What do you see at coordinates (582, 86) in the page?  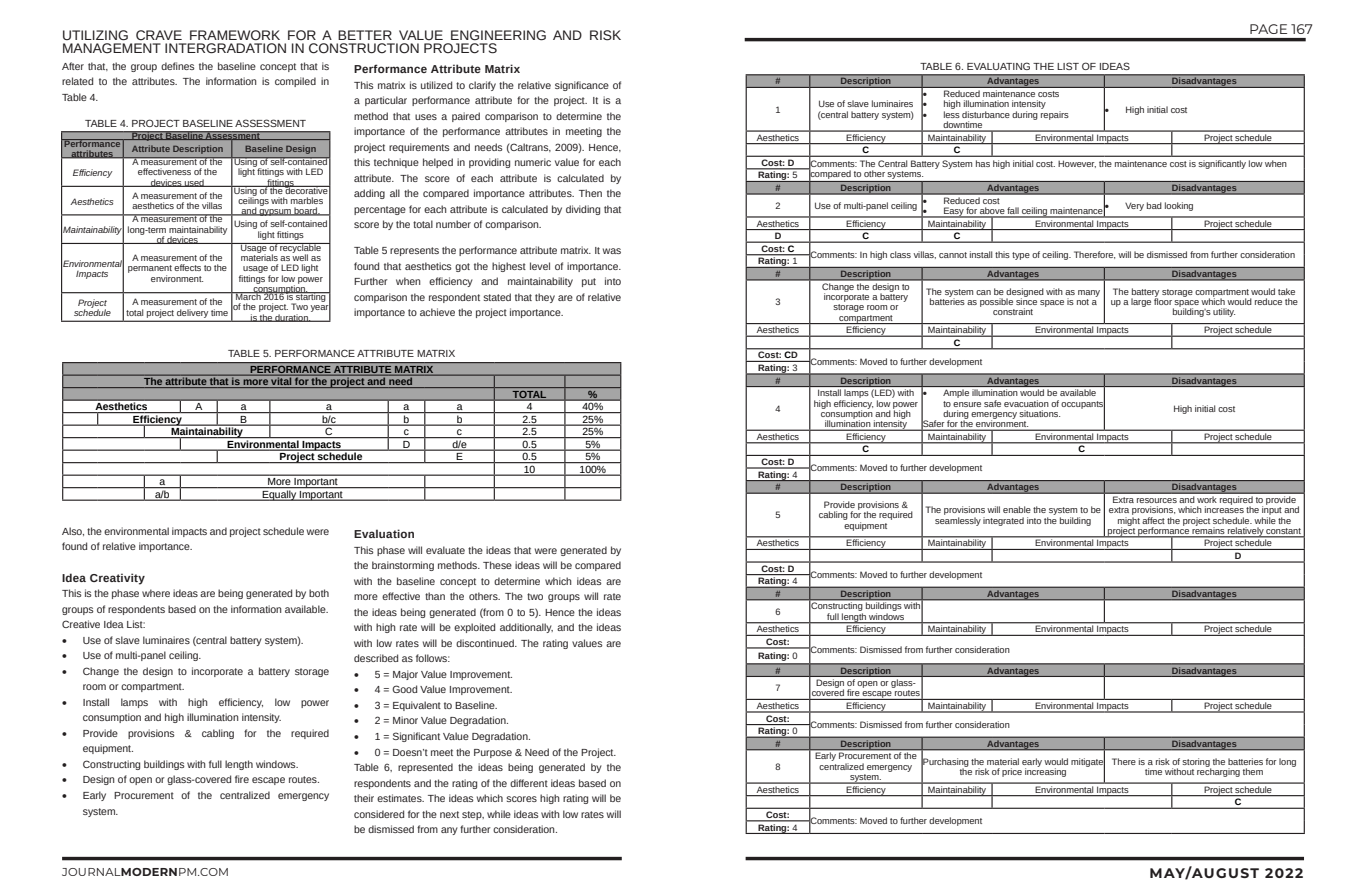 I see `significance` at bounding box center [582, 86].
